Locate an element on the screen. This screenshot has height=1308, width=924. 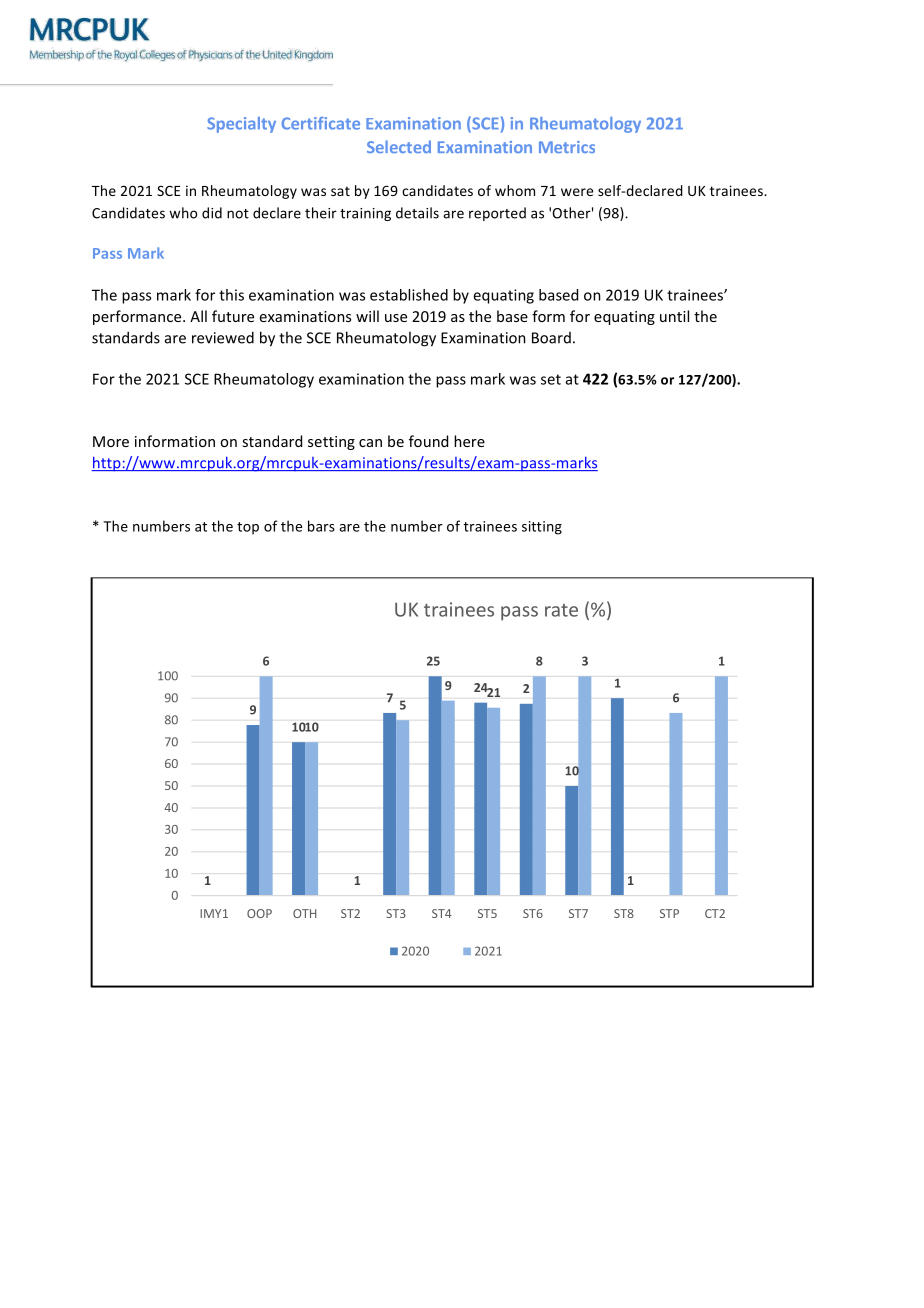
use is located at coordinates (396, 318).
